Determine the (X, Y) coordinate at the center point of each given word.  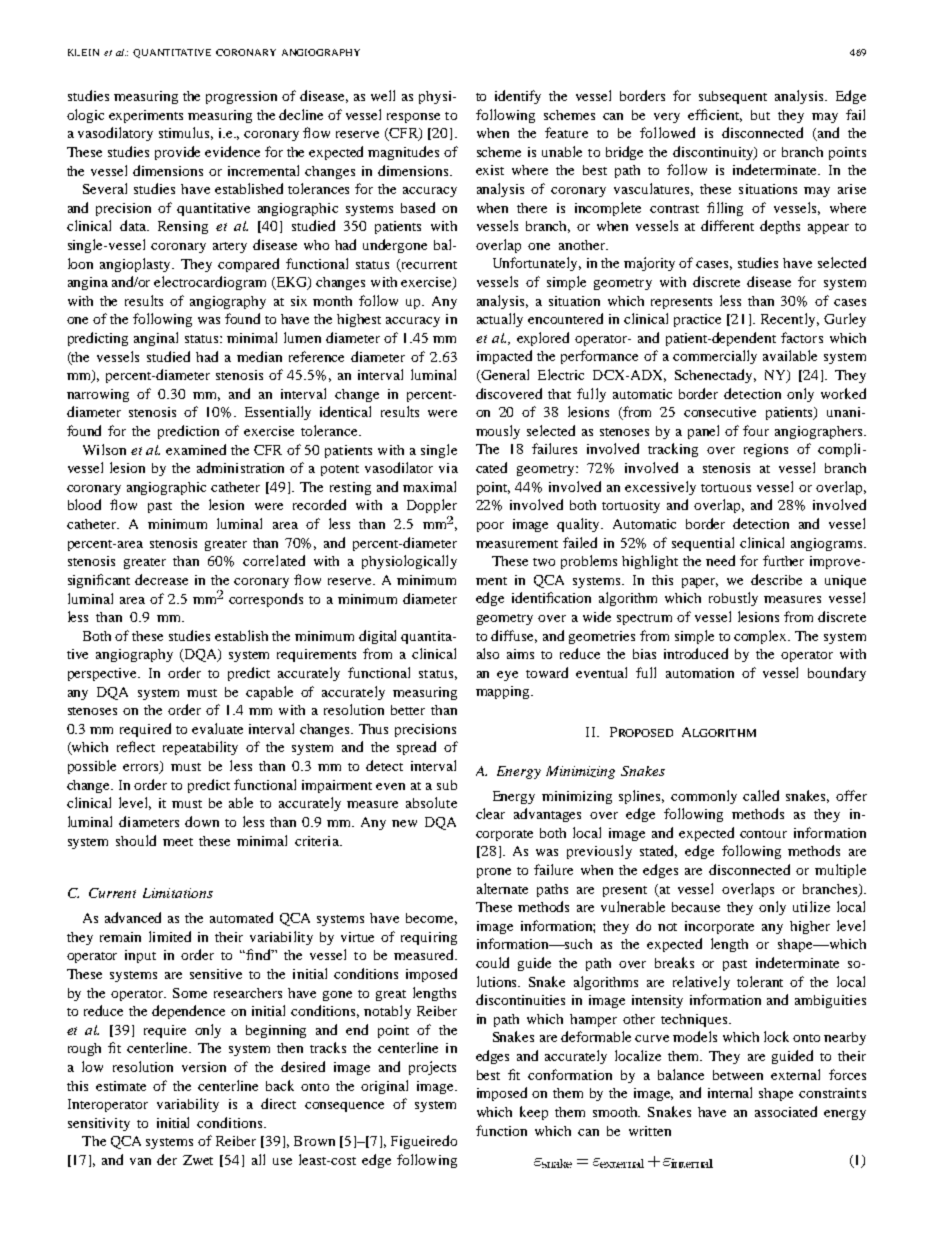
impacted (504, 357)
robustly (733, 599)
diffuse (514, 636)
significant (99, 581)
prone (494, 873)
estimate (121, 1086)
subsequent (733, 97)
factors (802, 337)
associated (786, 1111)
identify (518, 97)
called (761, 795)
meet (178, 842)
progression (241, 97)
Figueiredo (424, 1142)
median (259, 356)
